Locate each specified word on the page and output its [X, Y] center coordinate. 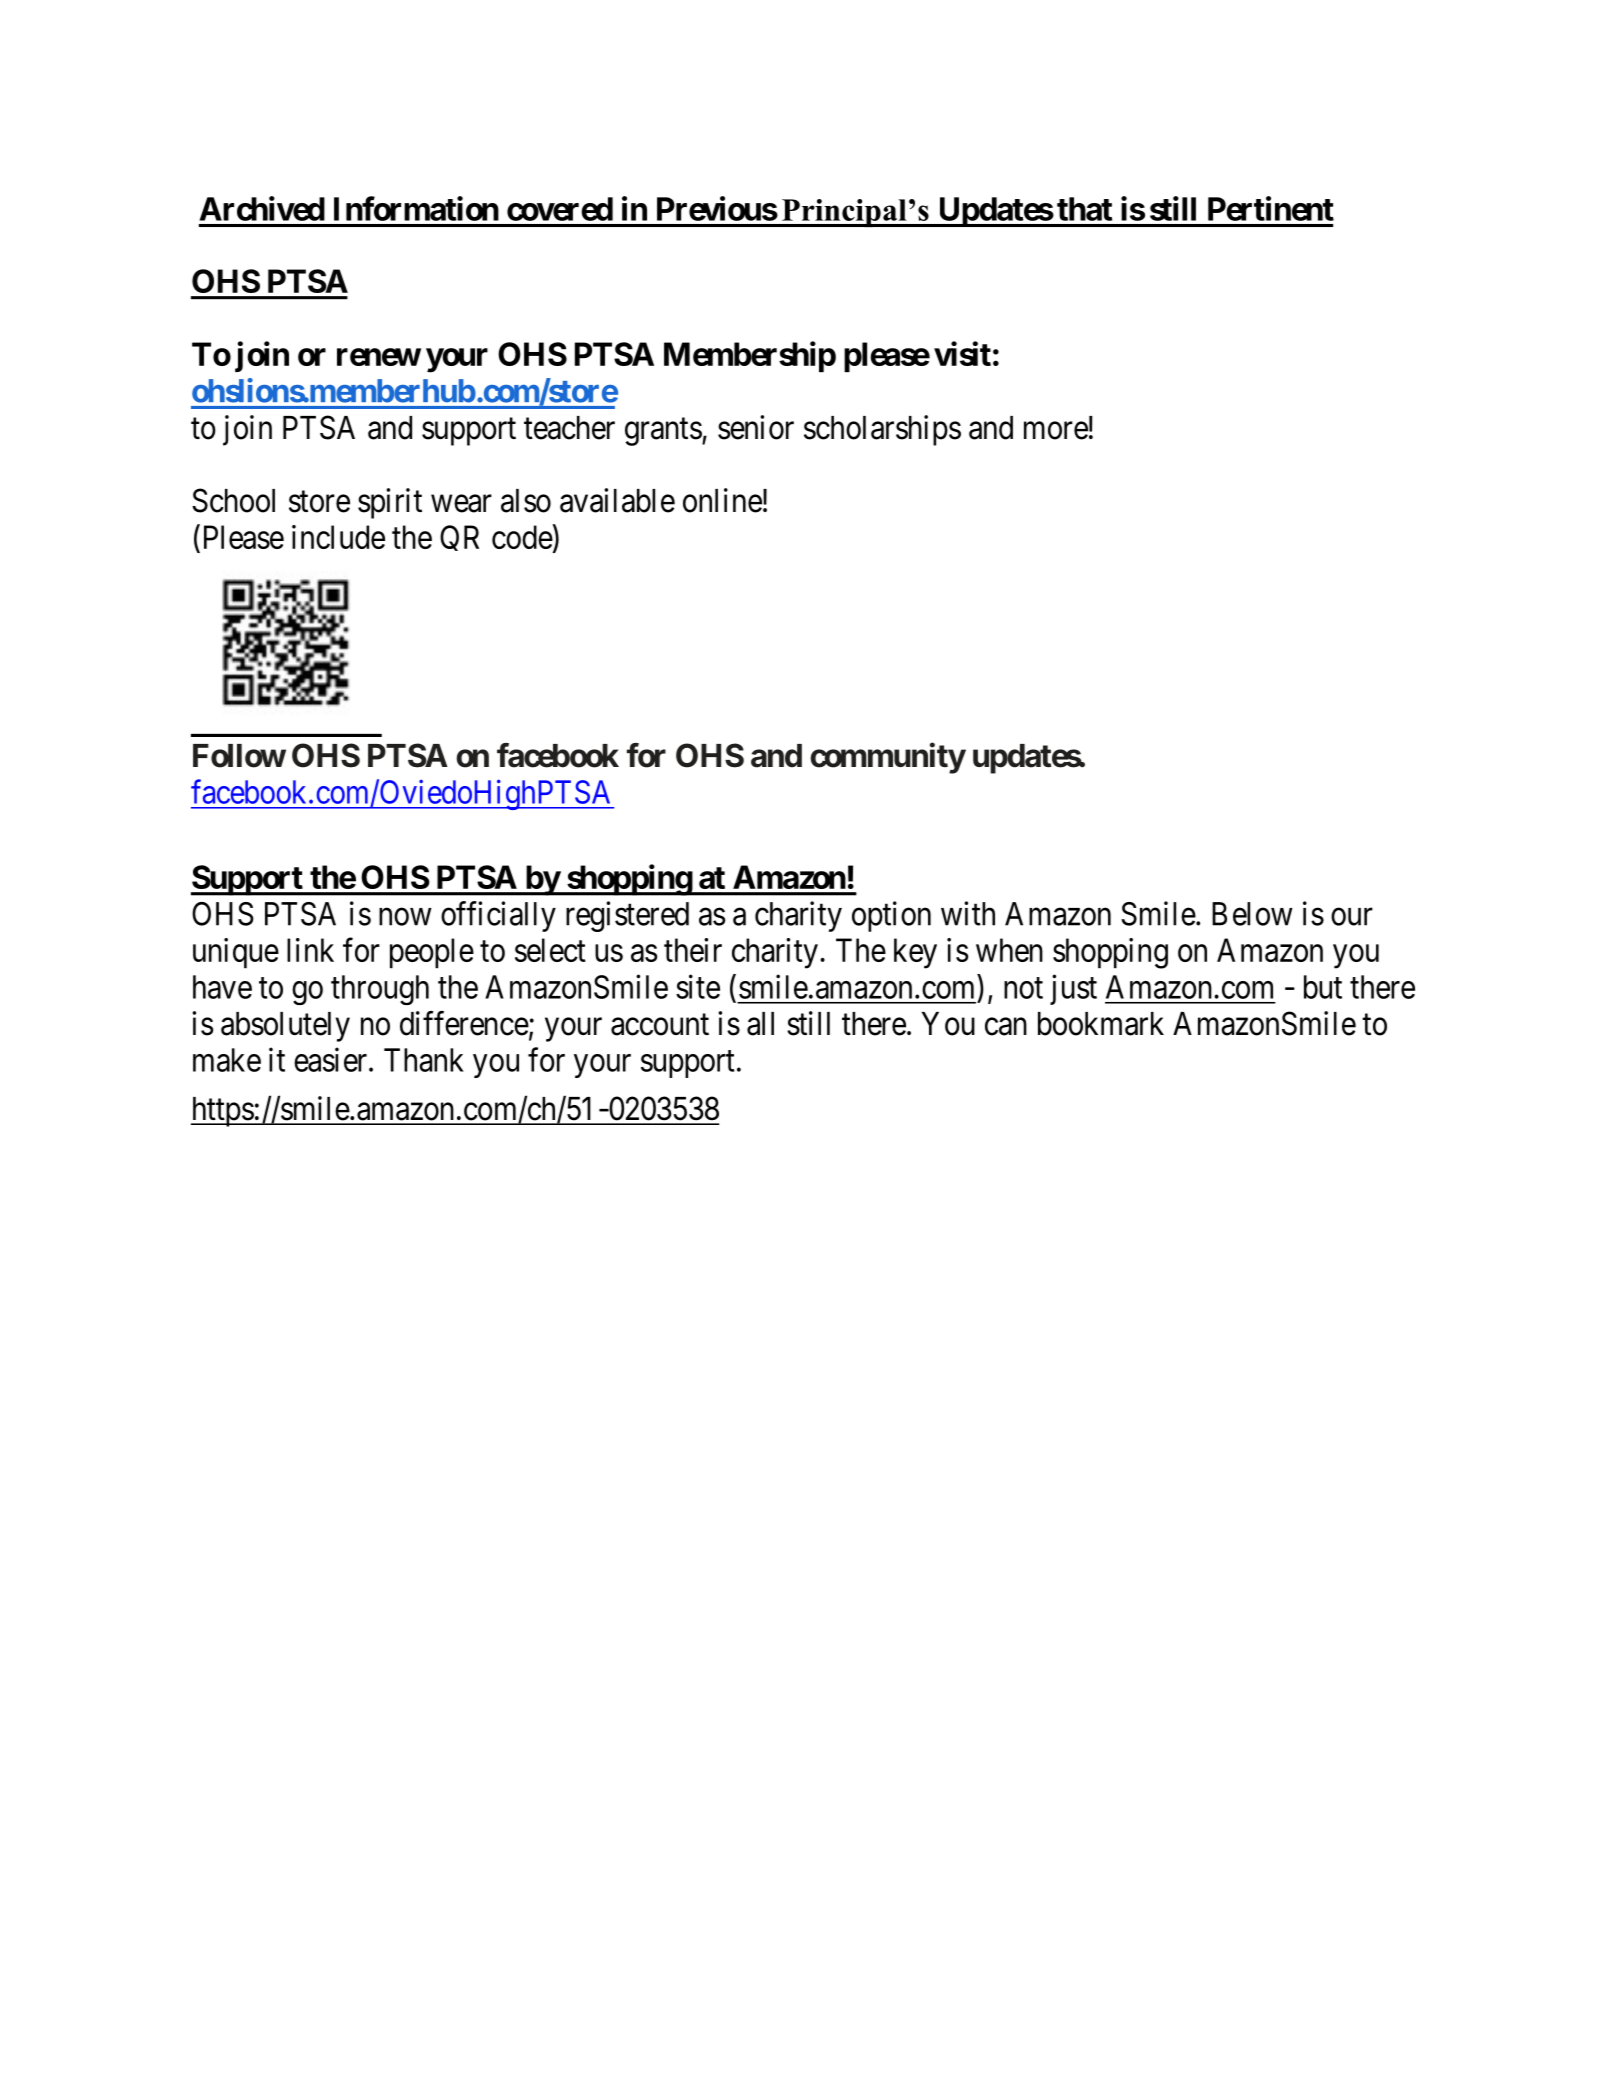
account [660, 1025]
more [1056, 431]
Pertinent [1271, 208]
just [1073, 989]
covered [560, 209]
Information [416, 208]
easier [332, 1059]
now [405, 917]
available [617, 500]
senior [756, 427]
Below [1252, 914]
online [722, 500]
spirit [390, 503]
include [338, 537]
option [891, 916]
